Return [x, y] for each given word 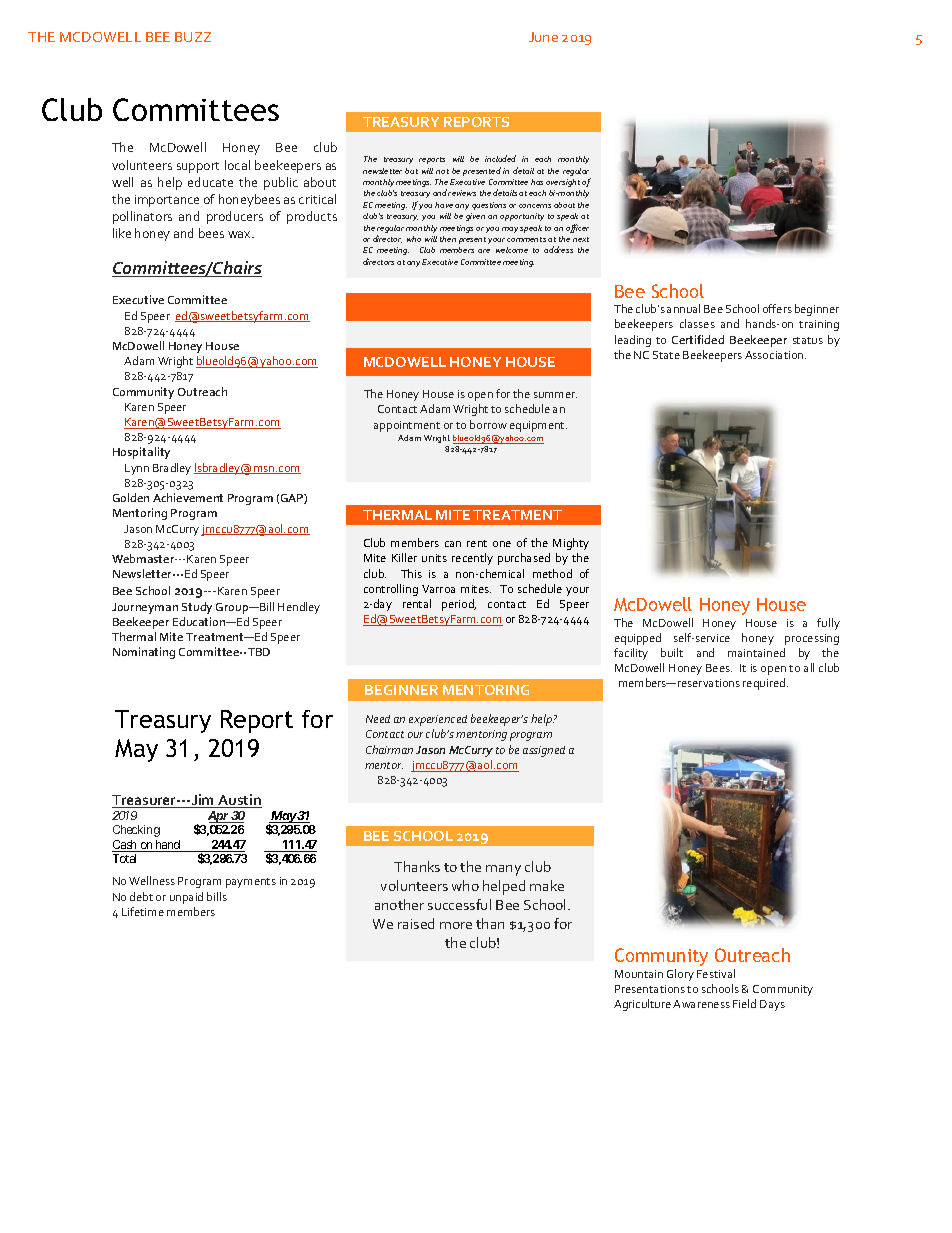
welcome [512, 250]
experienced [438, 720]
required [765, 684]
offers [777, 308]
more [456, 925]
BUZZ [193, 37]
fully [828, 624]
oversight [563, 183]
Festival [716, 973]
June [543, 37]
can [453, 544]
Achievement [188, 497]
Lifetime [143, 911]
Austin [239, 801]
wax [241, 234]
